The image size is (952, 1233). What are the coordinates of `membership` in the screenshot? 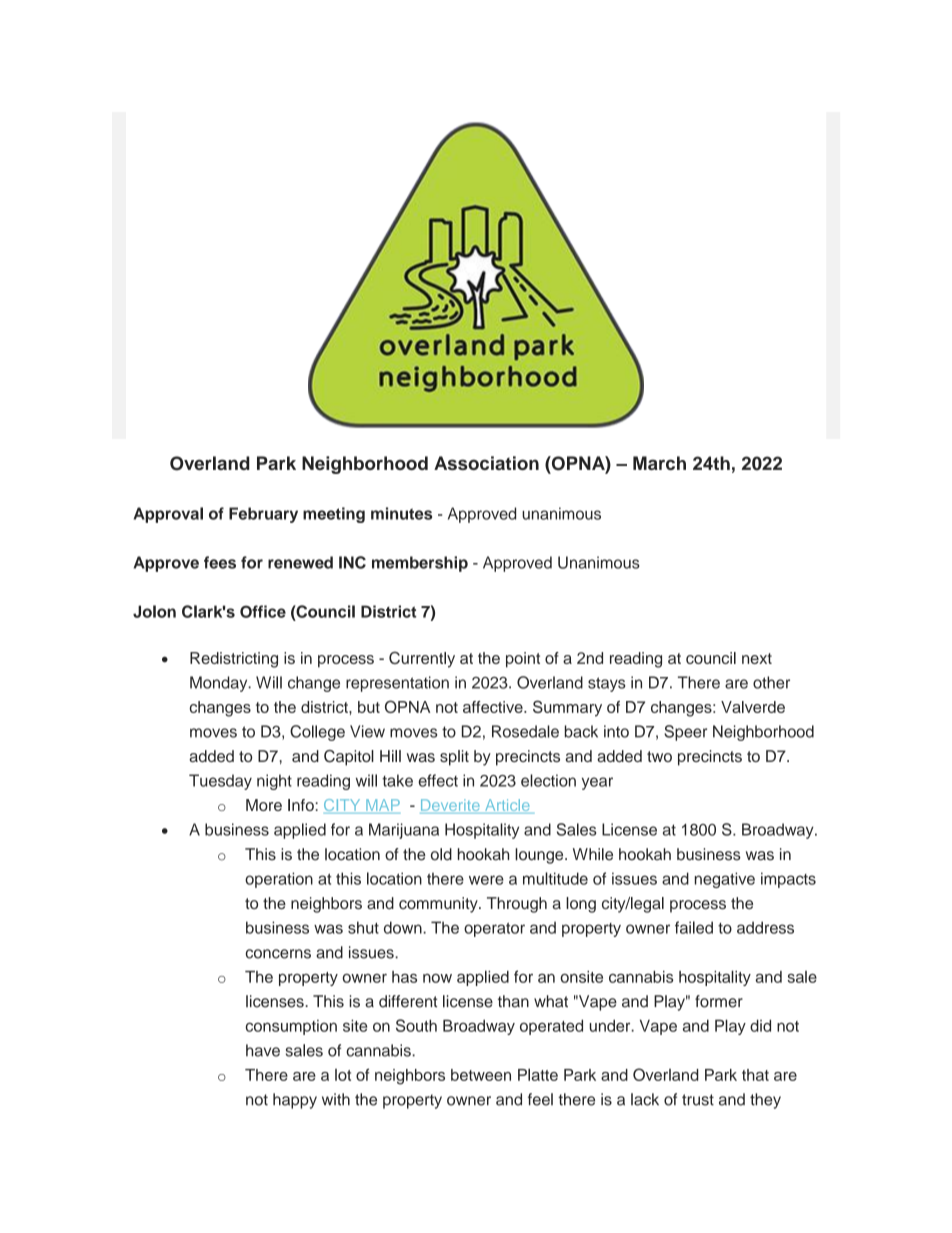 It's located at (420, 564).
